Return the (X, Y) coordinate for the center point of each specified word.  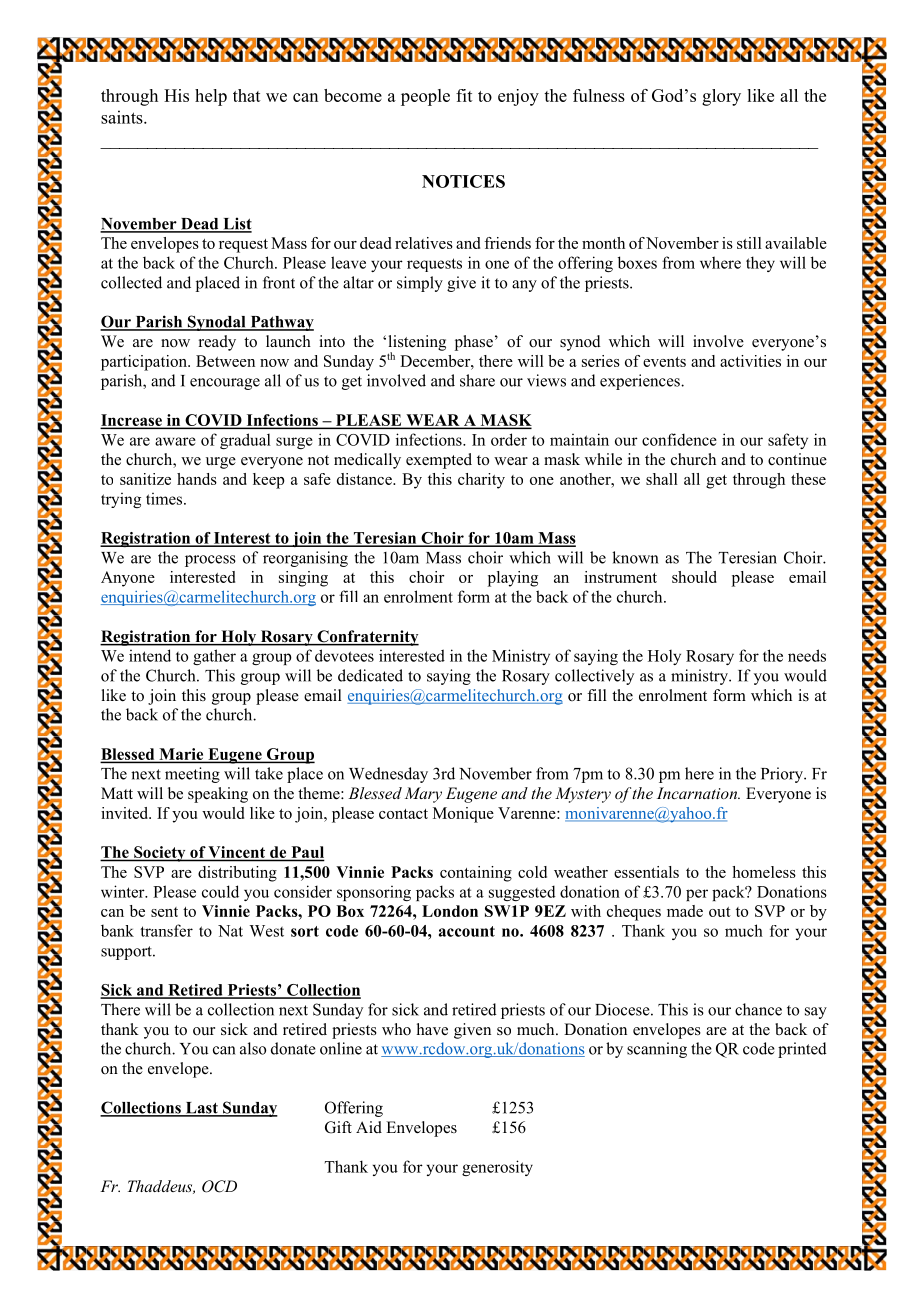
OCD (219, 1186)
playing (513, 579)
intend (150, 655)
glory (721, 97)
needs (807, 655)
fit (464, 95)
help (211, 97)
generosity (497, 1168)
